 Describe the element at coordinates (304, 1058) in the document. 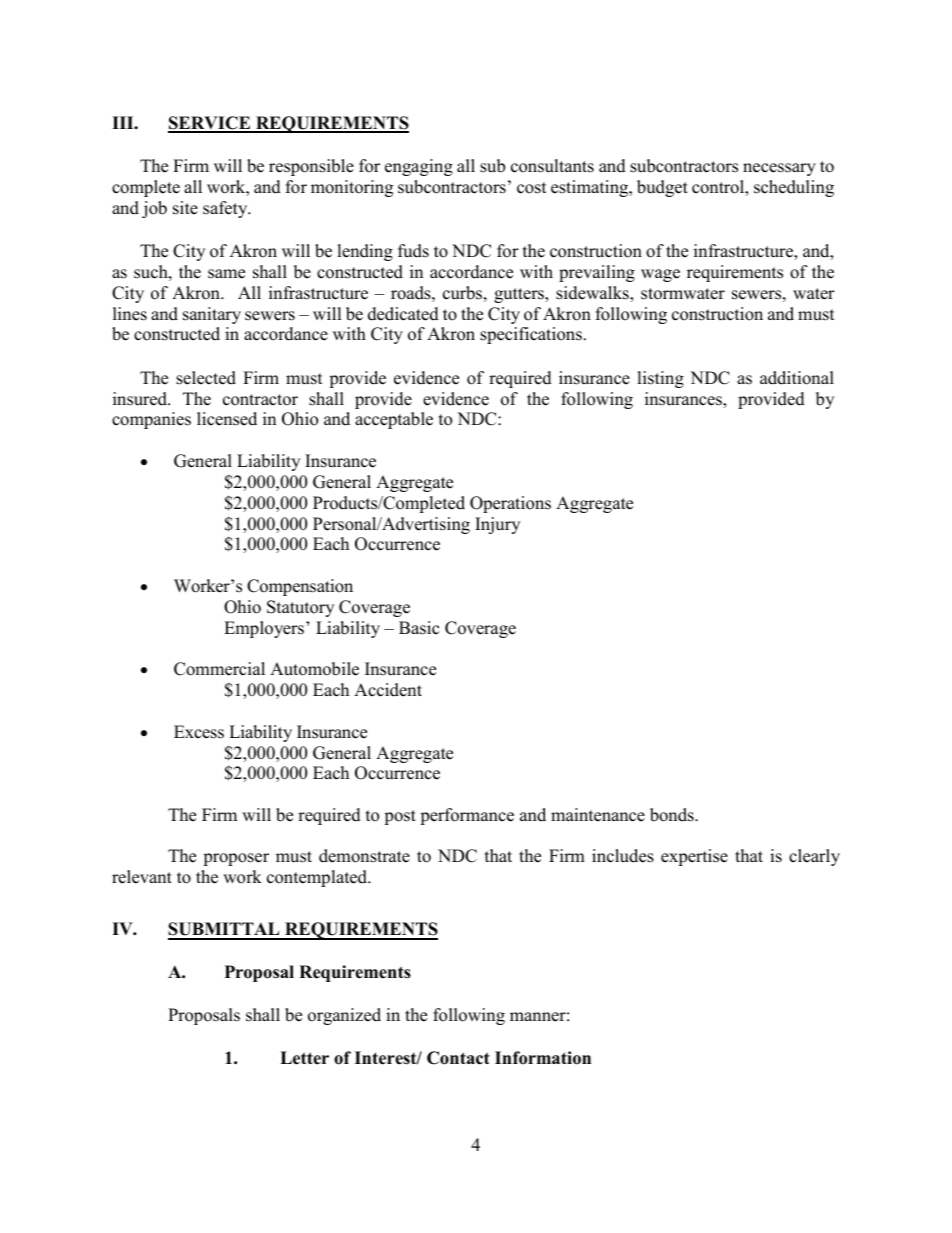

I see `Letter` at that location.
